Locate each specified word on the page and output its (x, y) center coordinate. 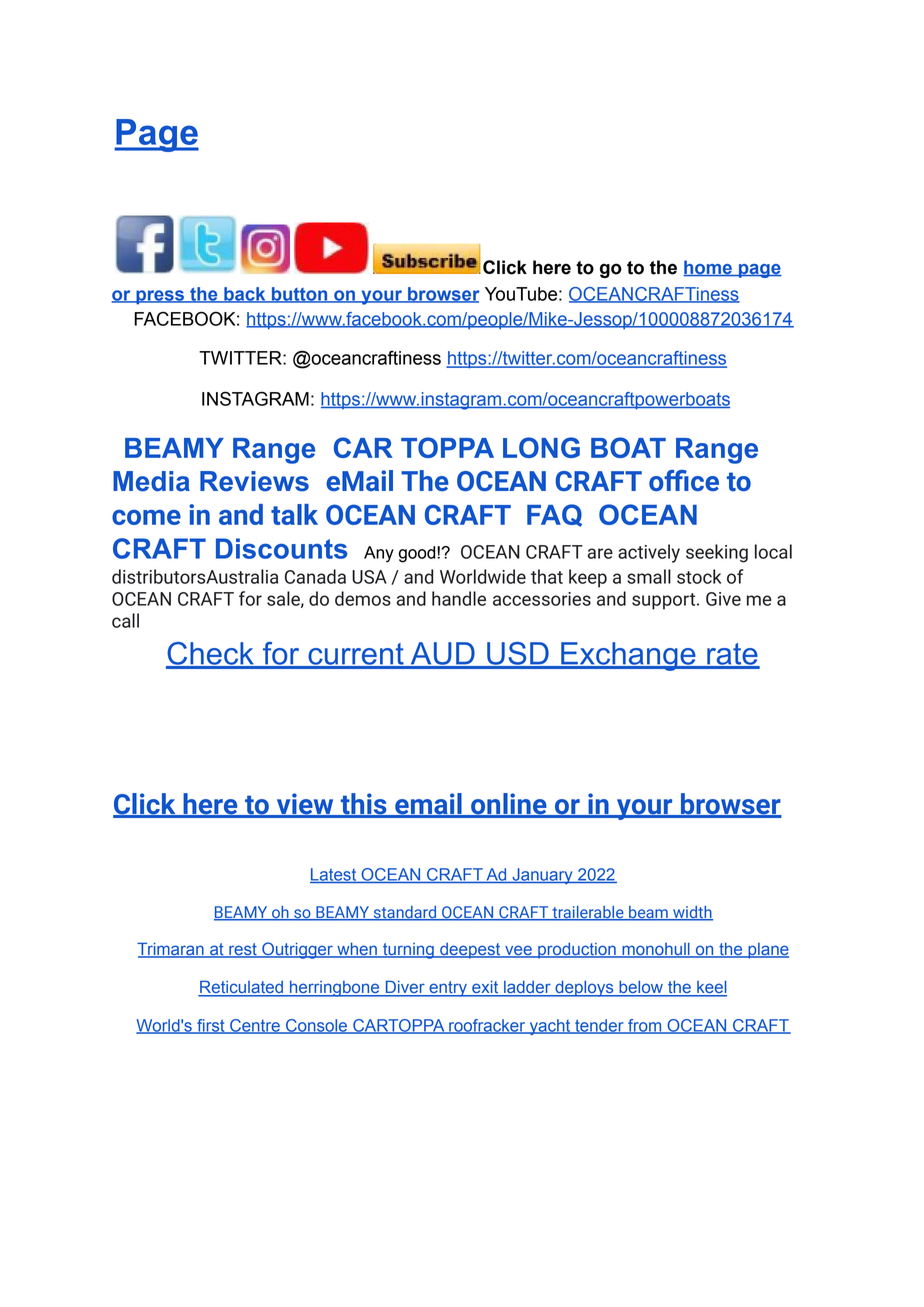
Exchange (628, 656)
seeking (717, 553)
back (245, 295)
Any (379, 554)
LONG (541, 447)
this (363, 805)
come (146, 517)
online (509, 805)
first (211, 1026)
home (708, 268)
